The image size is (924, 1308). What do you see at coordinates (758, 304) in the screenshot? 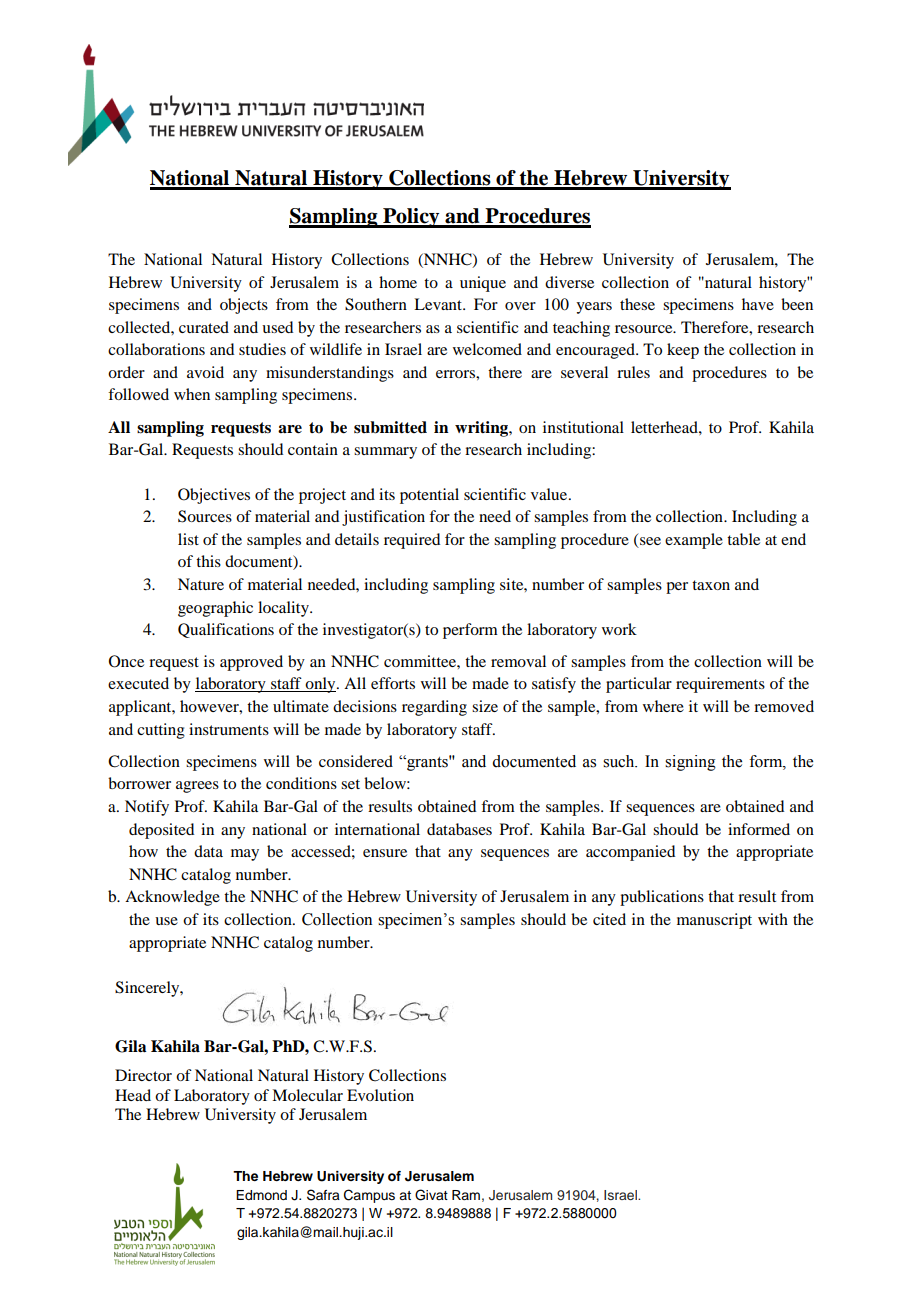
I see `have` at bounding box center [758, 304].
